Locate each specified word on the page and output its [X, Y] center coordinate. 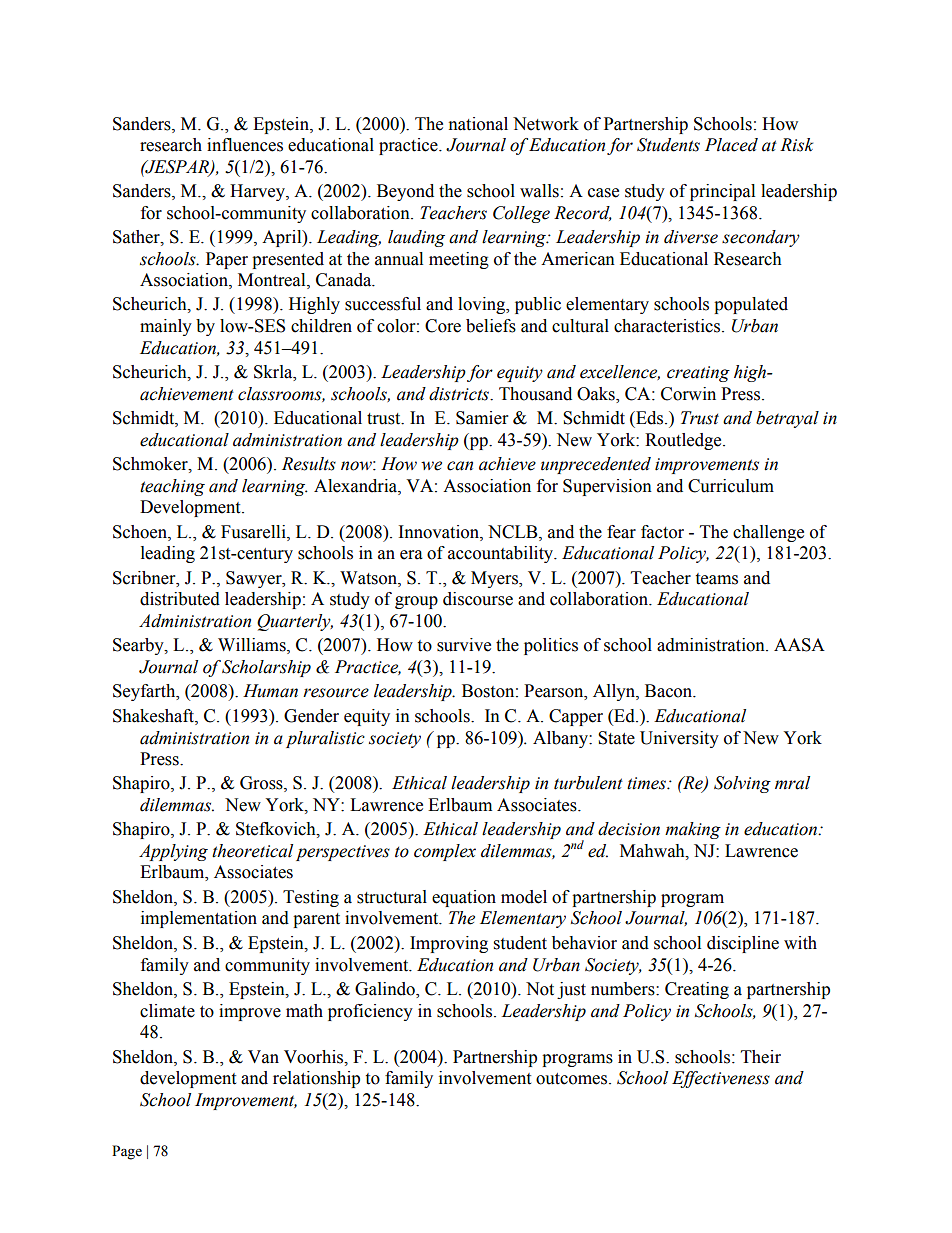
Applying [173, 852]
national [478, 124]
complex [445, 852]
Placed [731, 145]
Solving [742, 784]
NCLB [514, 532]
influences [245, 145]
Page [127, 1152]
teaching [172, 487]
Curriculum [731, 486]
